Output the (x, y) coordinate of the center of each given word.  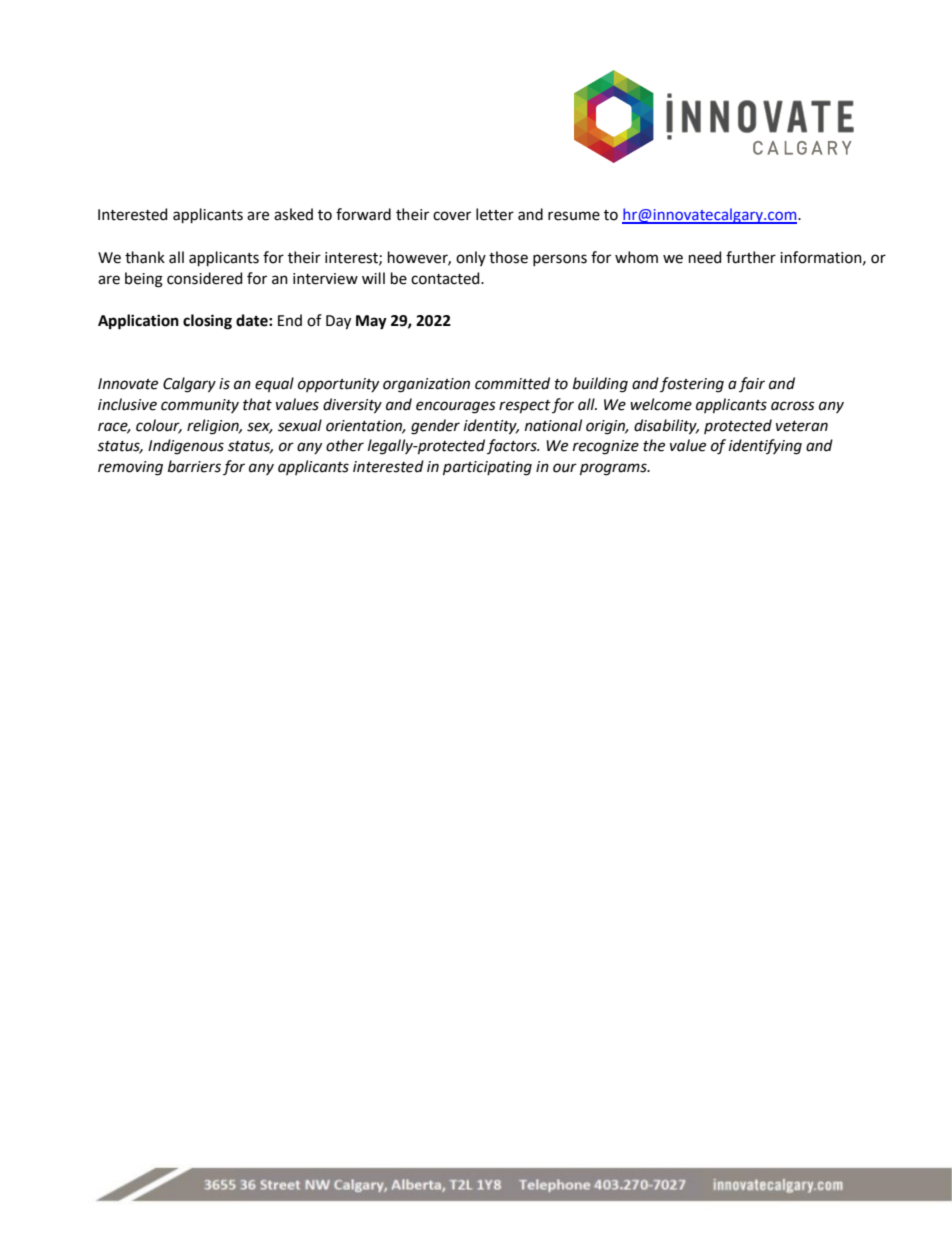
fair (752, 384)
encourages (456, 407)
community (200, 406)
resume (574, 216)
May (371, 322)
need (705, 257)
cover (452, 216)
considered (204, 278)
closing (207, 322)
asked (293, 214)
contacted (446, 278)
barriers (194, 466)
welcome (661, 404)
